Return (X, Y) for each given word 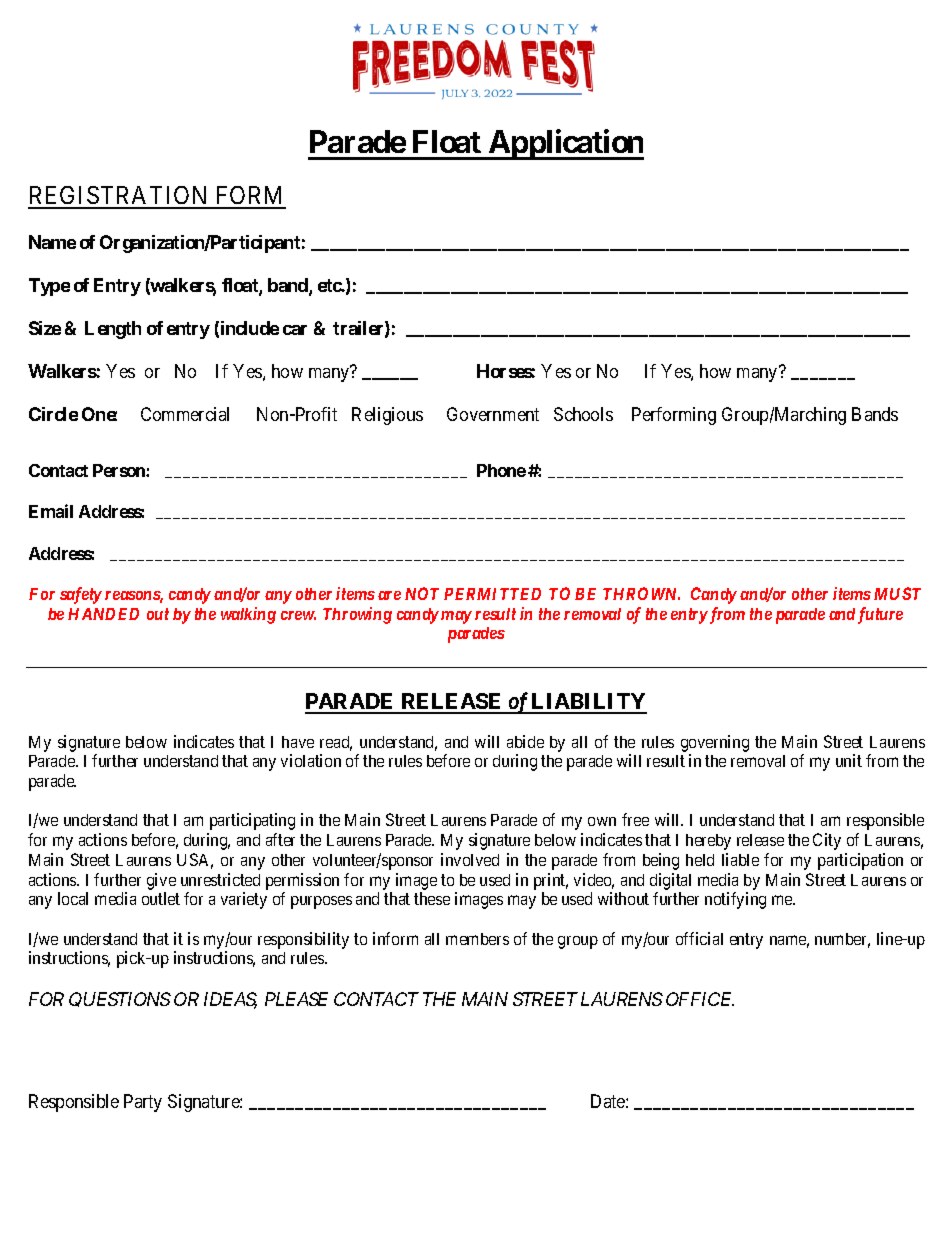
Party (143, 1103)
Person (120, 470)
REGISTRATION (119, 197)
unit (849, 760)
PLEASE (296, 999)
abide (525, 741)
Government (493, 414)
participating (252, 821)
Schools (583, 414)
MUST (897, 593)
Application (565, 144)
